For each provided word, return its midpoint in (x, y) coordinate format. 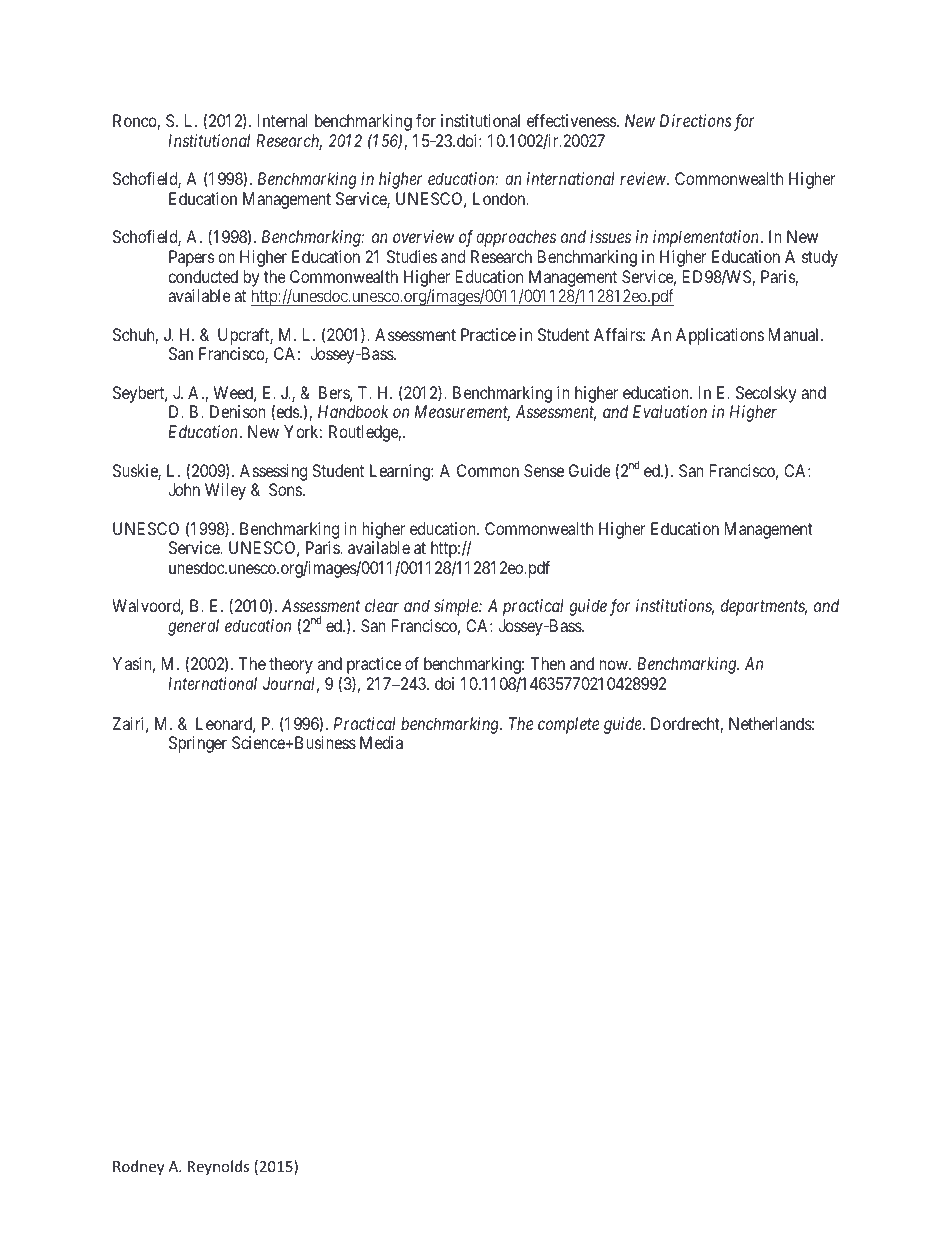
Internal (283, 120)
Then (547, 663)
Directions (696, 120)
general (193, 627)
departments (764, 607)
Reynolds (218, 1167)
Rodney (138, 1167)
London (500, 198)
